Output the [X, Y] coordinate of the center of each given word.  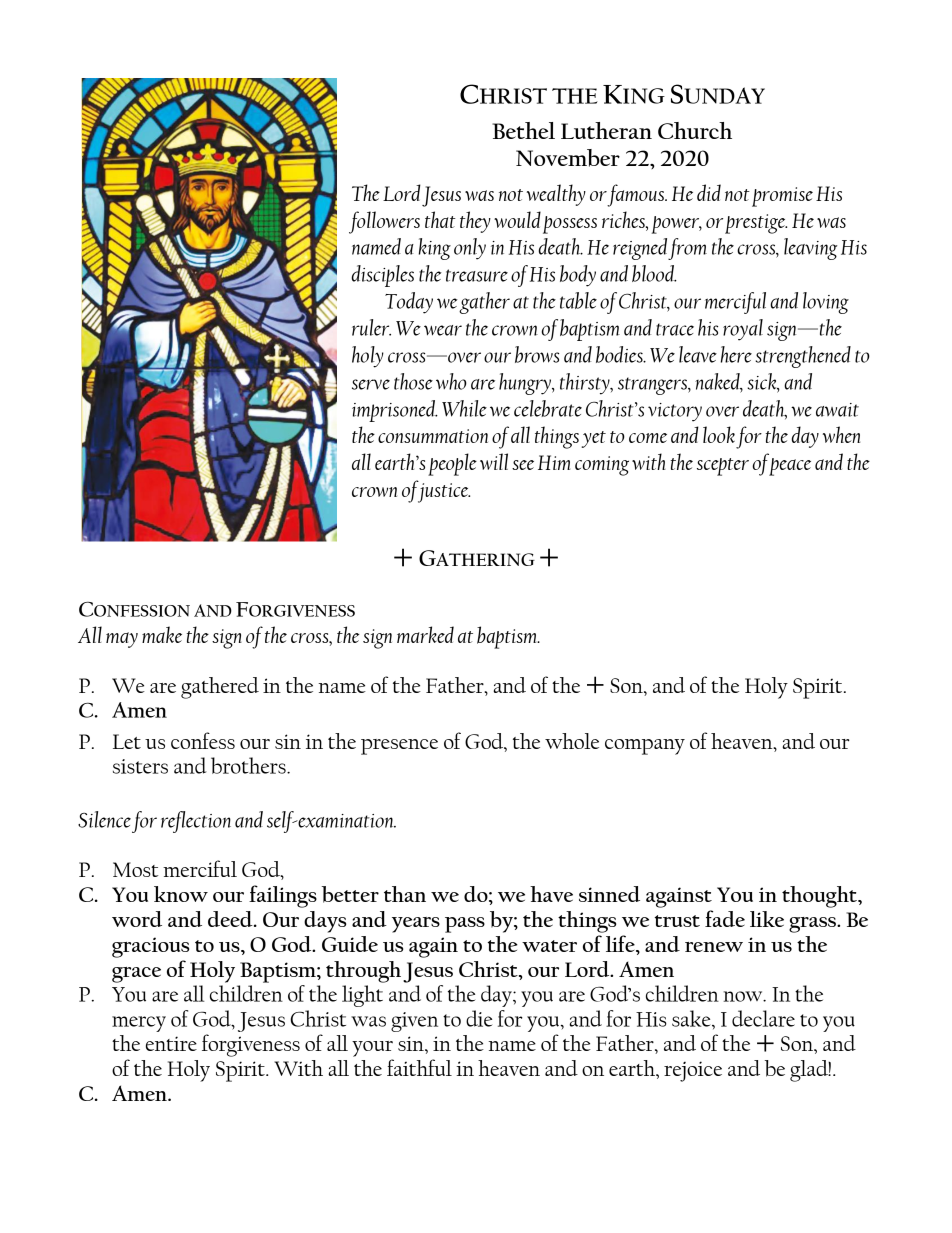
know [181, 894]
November [568, 158]
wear [443, 330]
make [162, 634]
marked [425, 634]
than [405, 894]
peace [790, 467]
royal [743, 330]
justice [442, 492]
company [645, 747]
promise [782, 197]
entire [171, 1043]
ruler [371, 327]
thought [820, 897]
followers [384, 222]
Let [127, 741]
